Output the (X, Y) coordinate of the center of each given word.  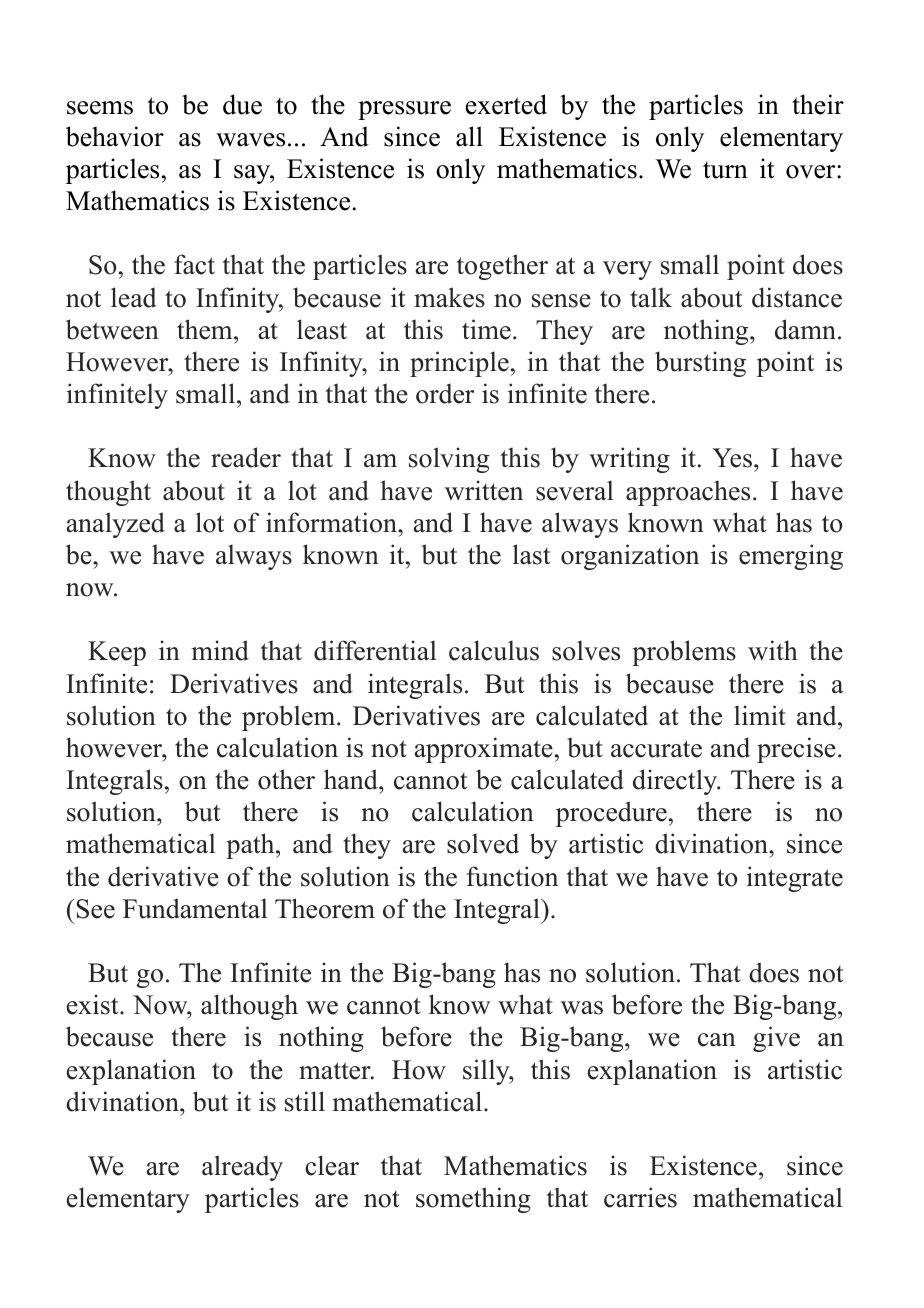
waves (250, 140)
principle (459, 364)
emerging (791, 557)
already (242, 1168)
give (776, 1039)
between (112, 329)
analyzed (116, 525)
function (512, 876)
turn (725, 170)
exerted (506, 104)
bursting (700, 364)
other (286, 779)
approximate (484, 750)
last (531, 554)
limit (760, 715)
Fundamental (195, 908)
